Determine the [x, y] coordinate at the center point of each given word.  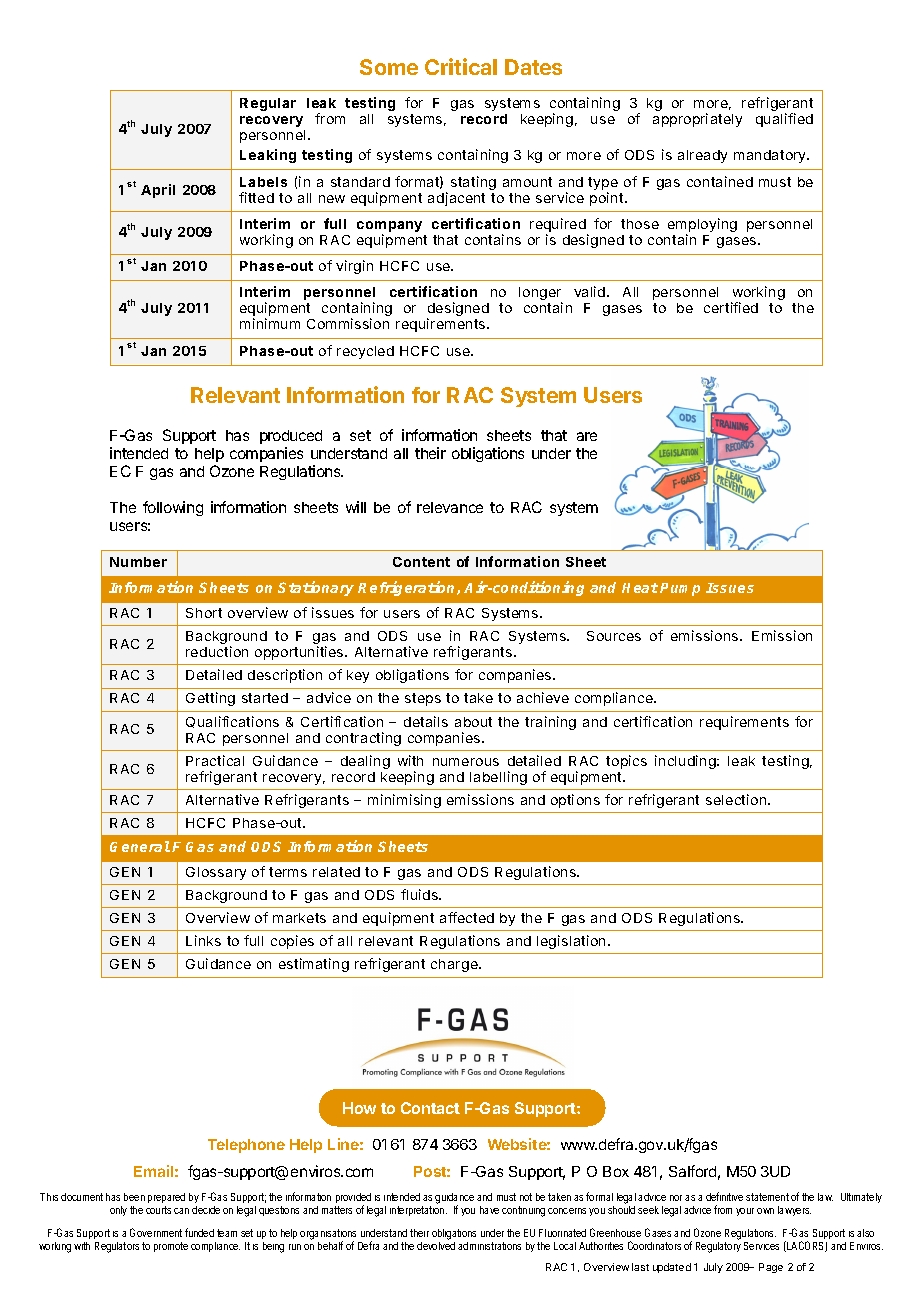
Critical [461, 66]
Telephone [246, 1146]
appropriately [697, 120]
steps [423, 699]
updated [672, 1268]
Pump [680, 589]
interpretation [418, 1211]
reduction [217, 651]
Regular [268, 104]
